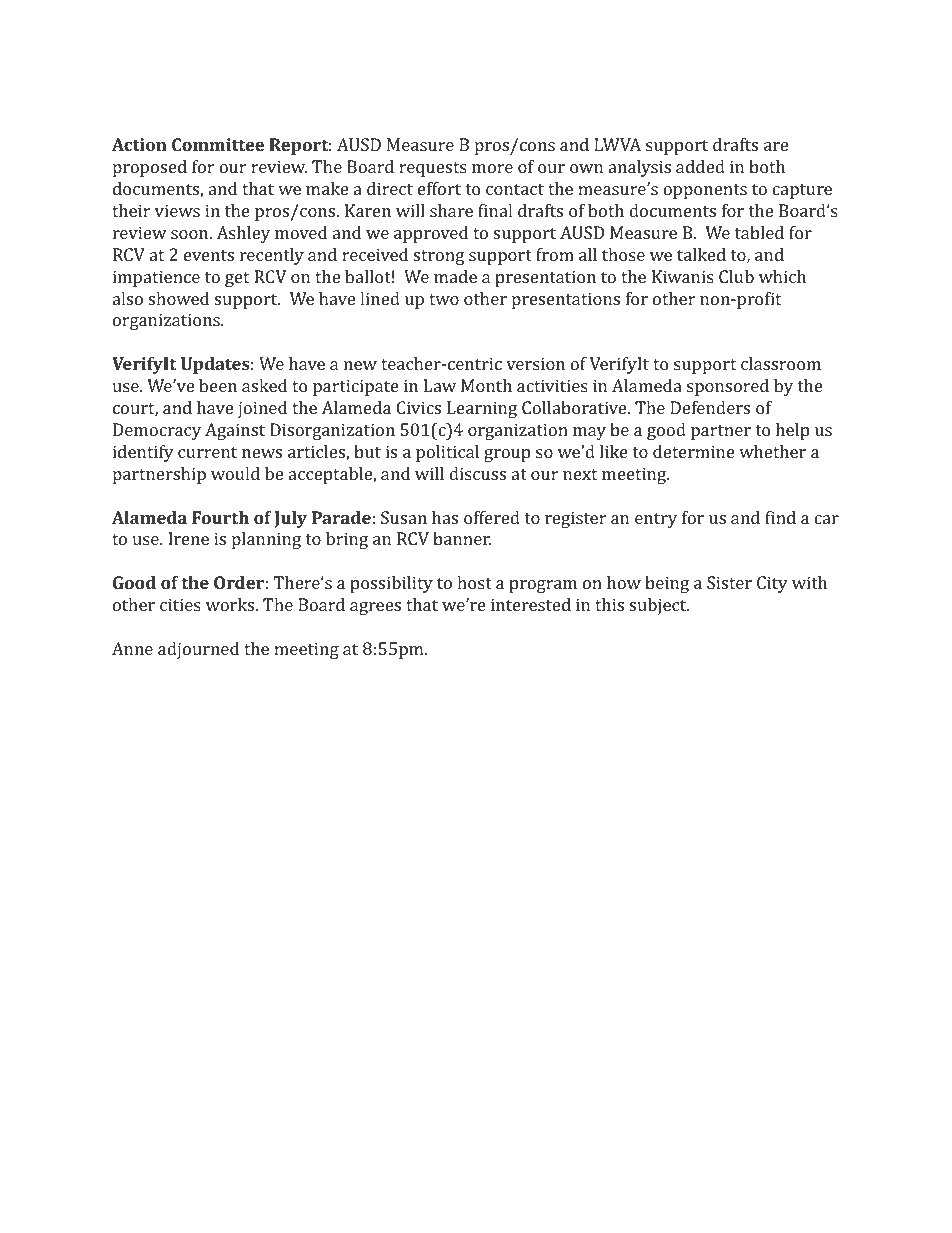  I want to click on Committee, so click(218, 144).
